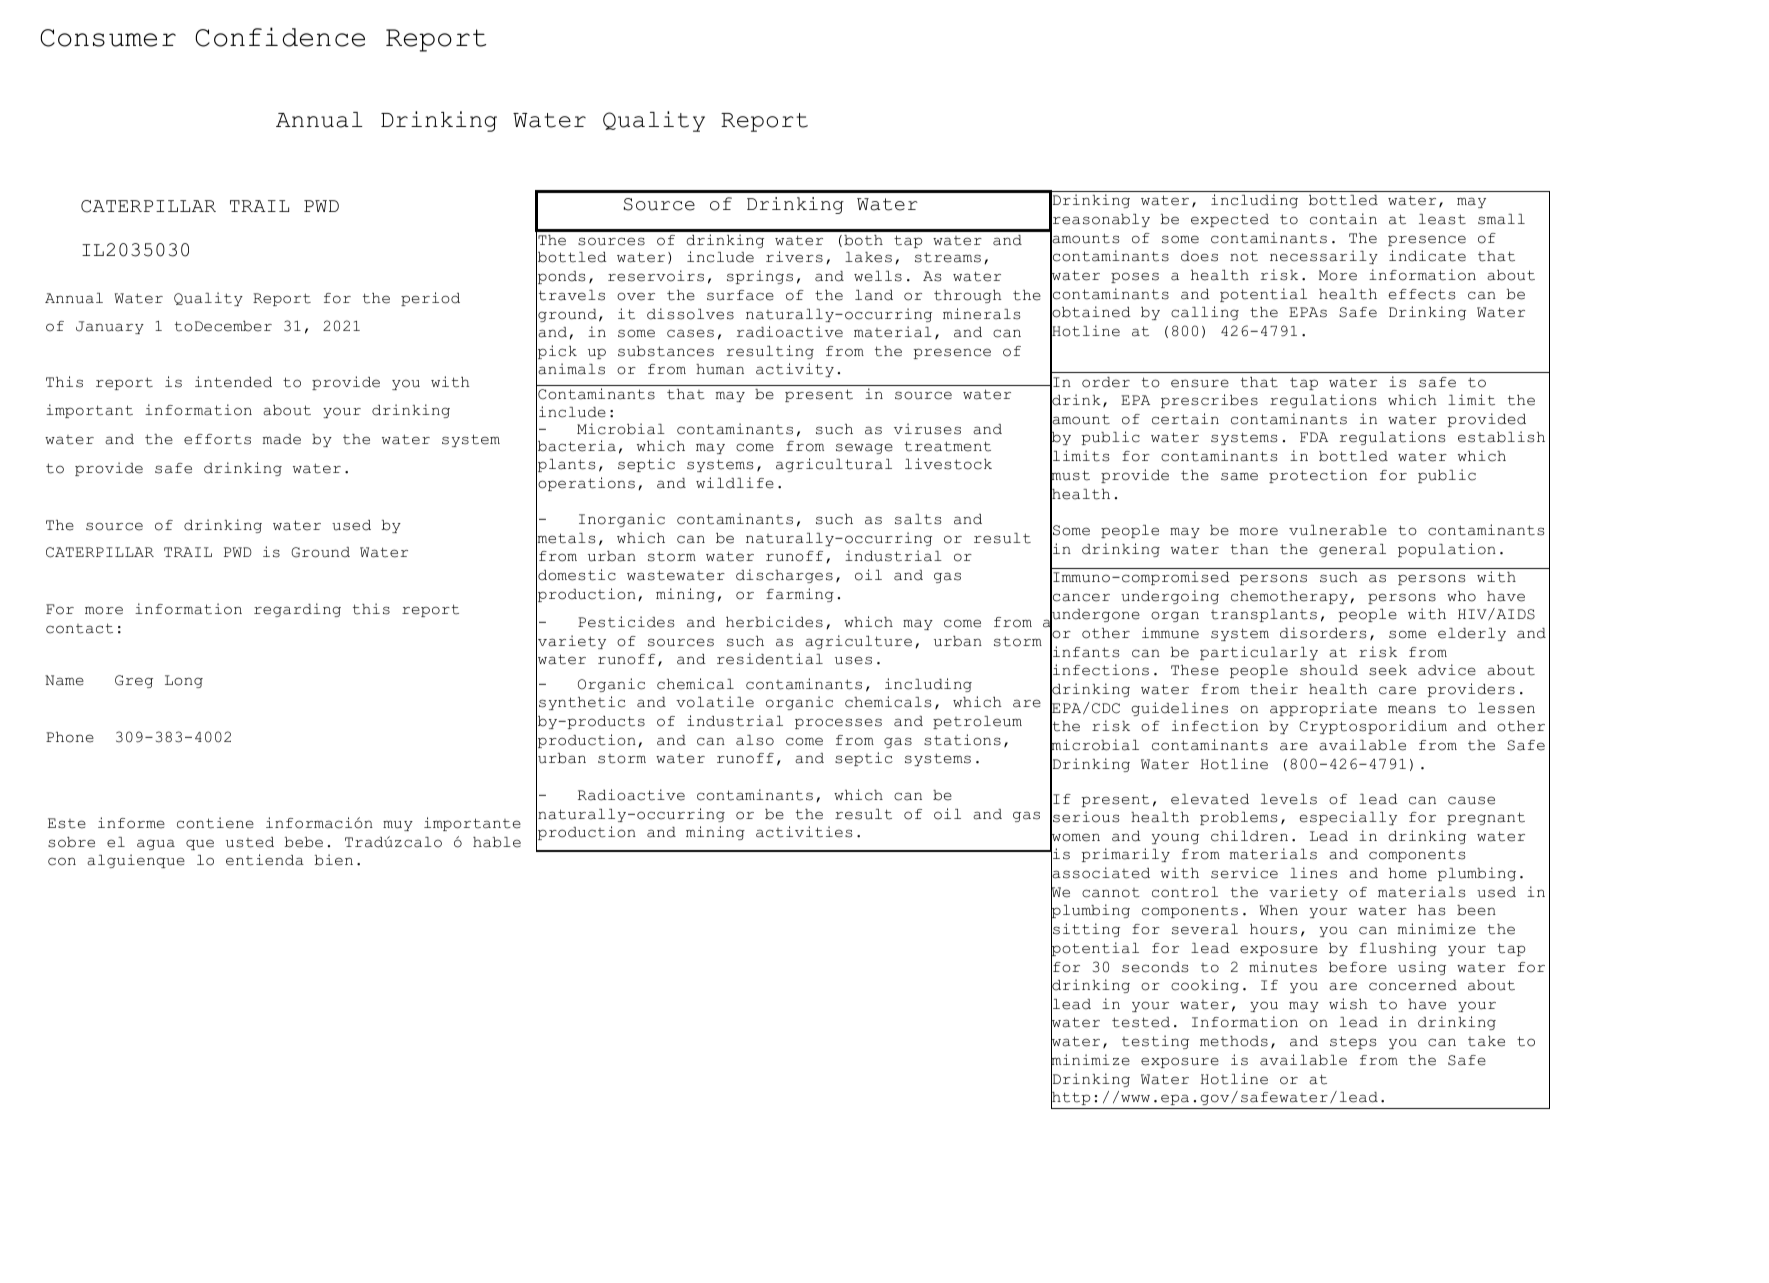 The width and height of the image is (1769, 1283). I want to click on contain, so click(1343, 219).
